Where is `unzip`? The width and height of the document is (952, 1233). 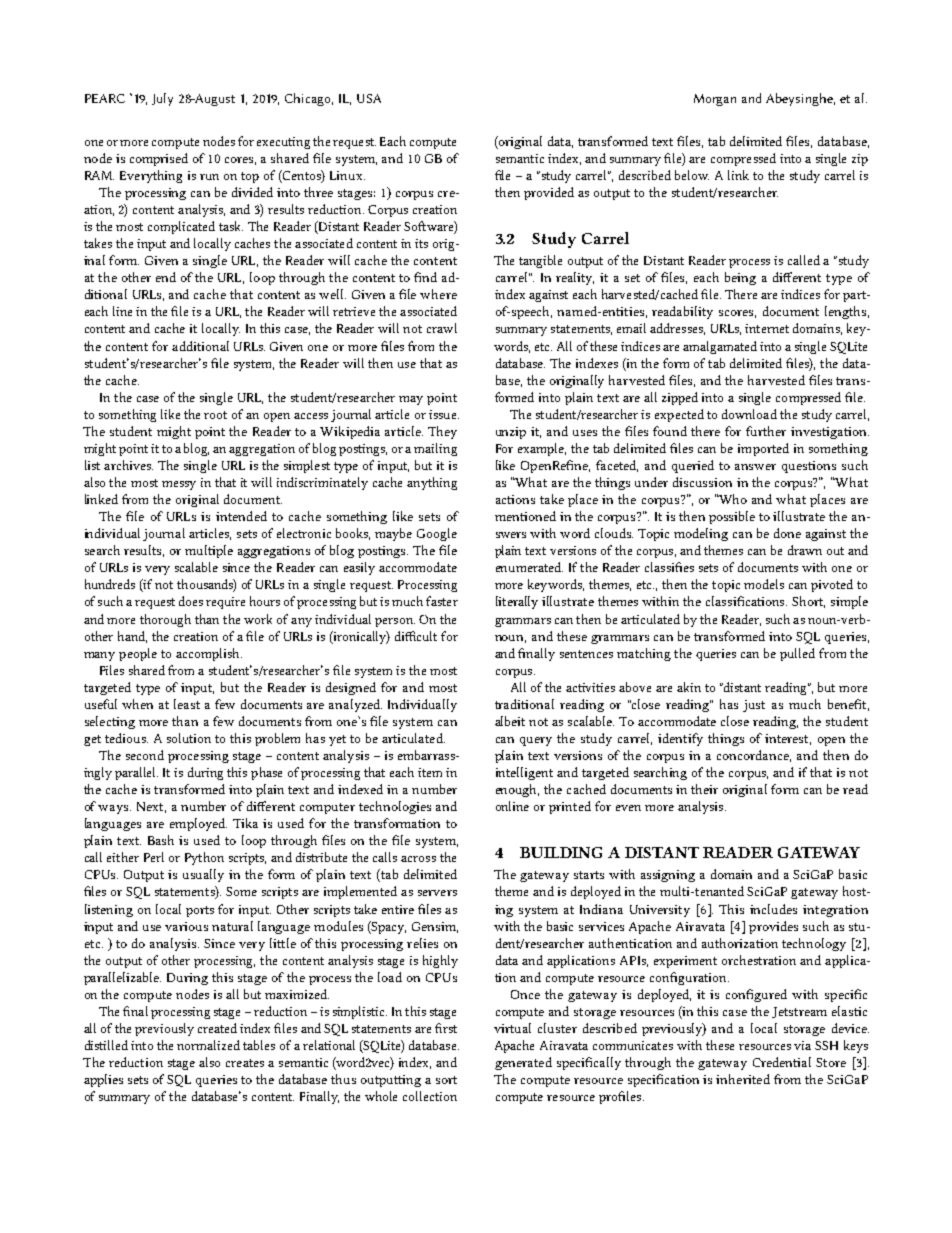
unzip is located at coordinates (511, 433).
